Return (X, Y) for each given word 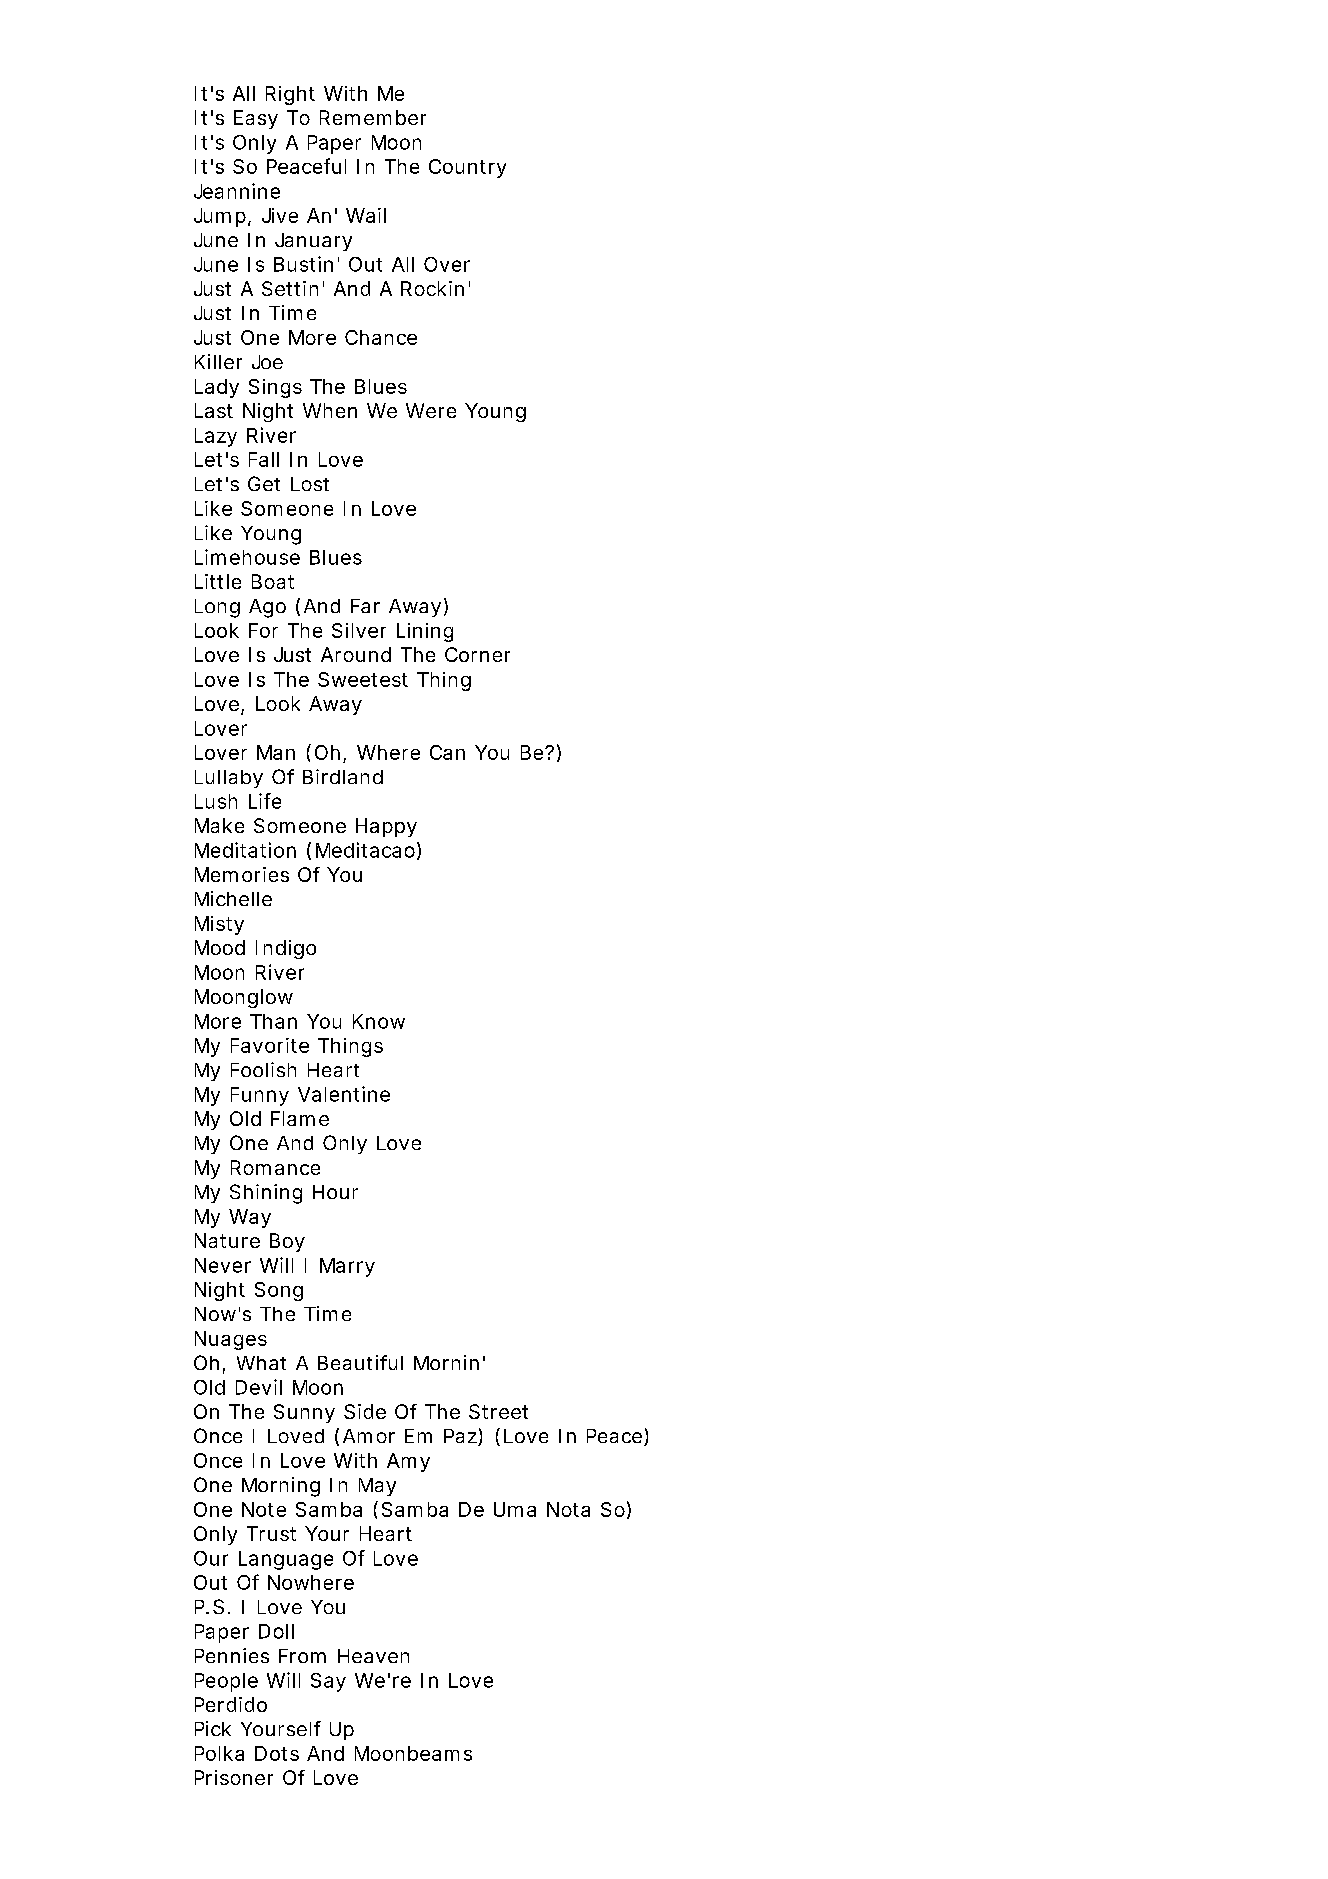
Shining (266, 1194)
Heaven (373, 1656)
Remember (373, 117)
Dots (277, 1753)
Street (498, 1411)
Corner (477, 654)
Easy (256, 119)
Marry (347, 1267)
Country (467, 168)
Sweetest (363, 679)
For (263, 630)
